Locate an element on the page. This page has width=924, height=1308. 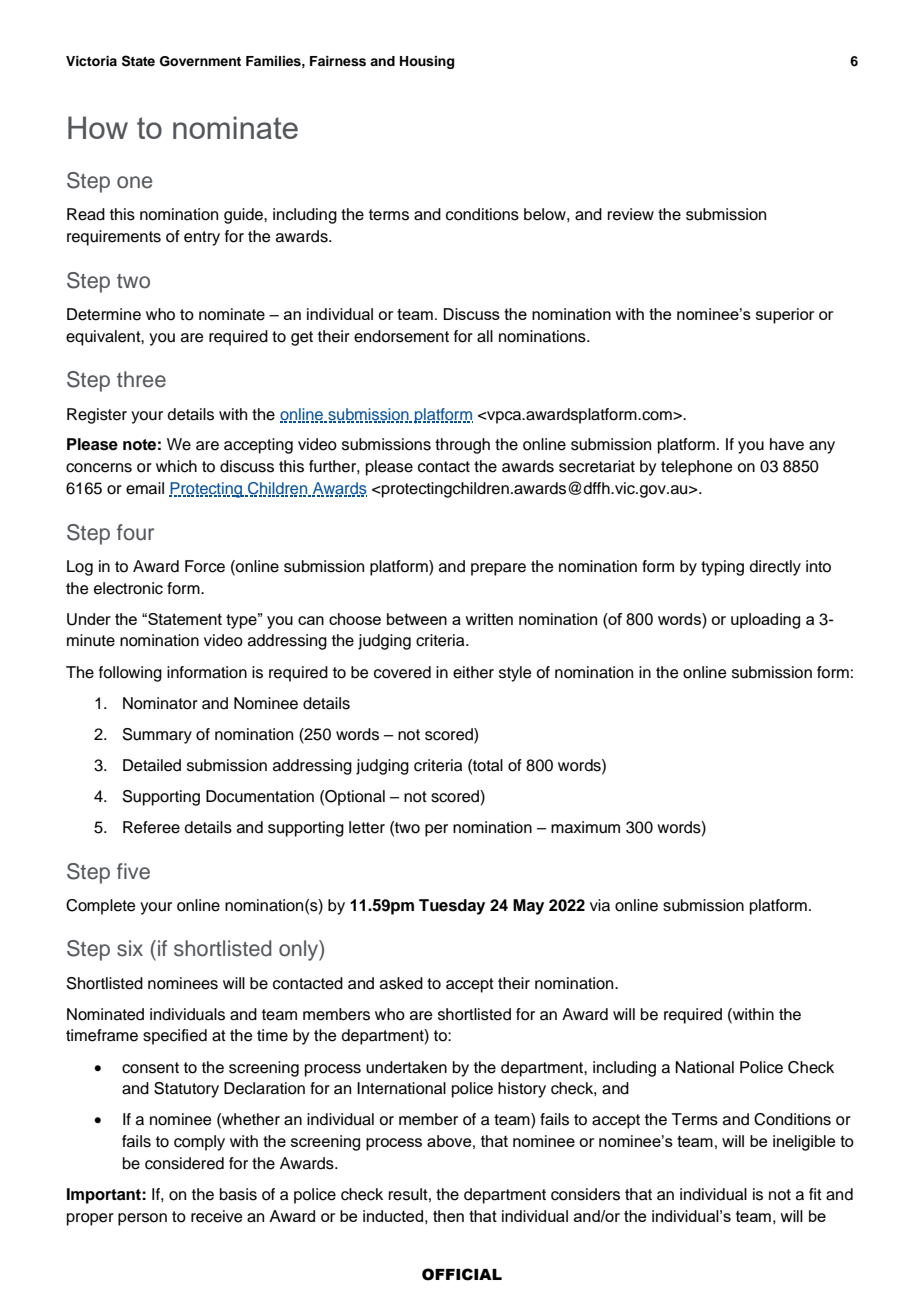
all is located at coordinates (485, 336).
